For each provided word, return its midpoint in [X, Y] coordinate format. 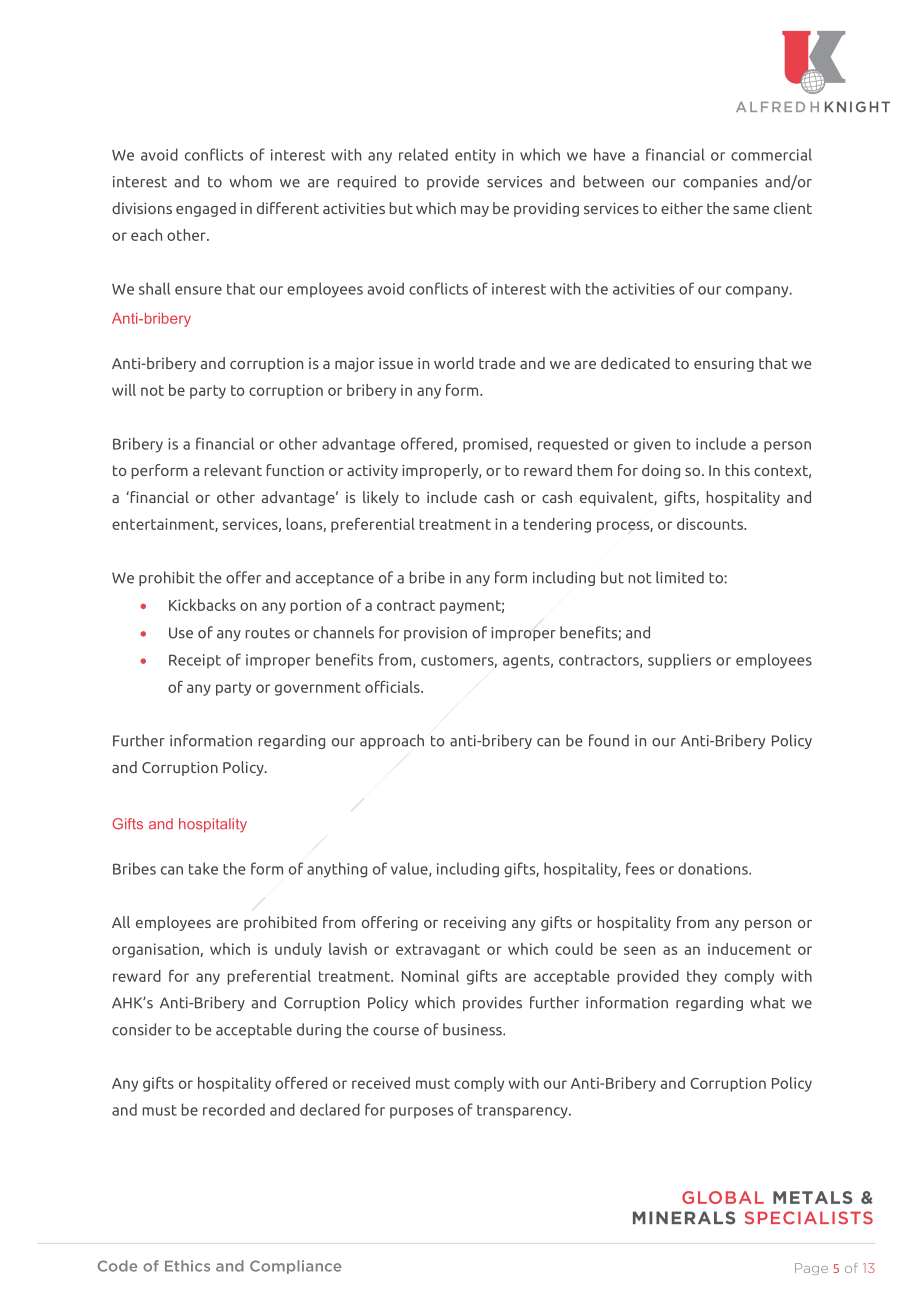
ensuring [724, 364]
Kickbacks [202, 605]
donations [714, 868]
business [473, 1029]
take [203, 868]
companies [720, 183]
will [124, 390]
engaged [206, 209]
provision [435, 634]
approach [392, 741]
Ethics [187, 1266]
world [454, 363]
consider [142, 1029]
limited [680, 577]
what [767, 1002]
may [475, 211]
